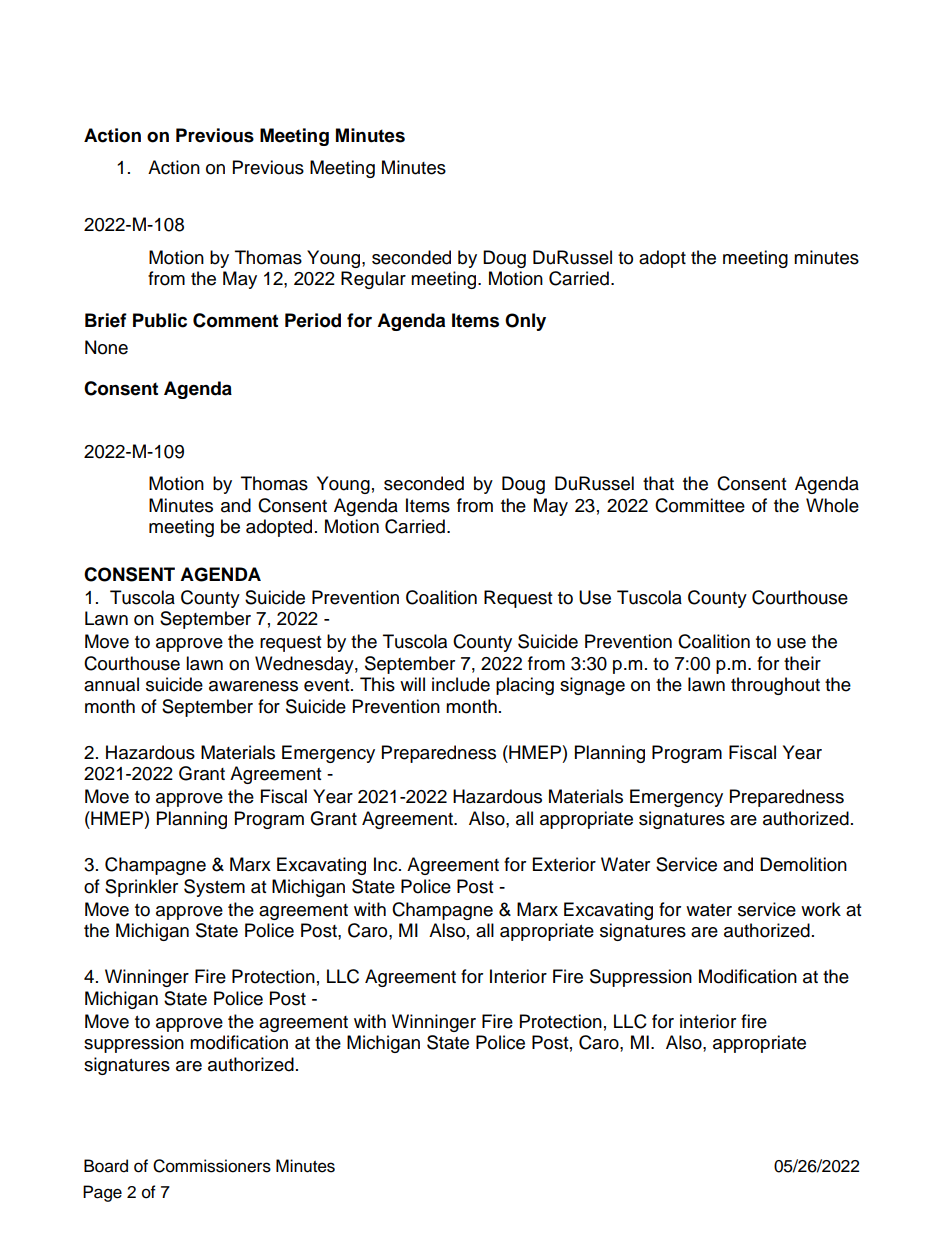 This screenshot has width=952, height=1233. Describe the element at coordinates (212, 1166) in the screenshot. I see `Commissioners` at that location.
